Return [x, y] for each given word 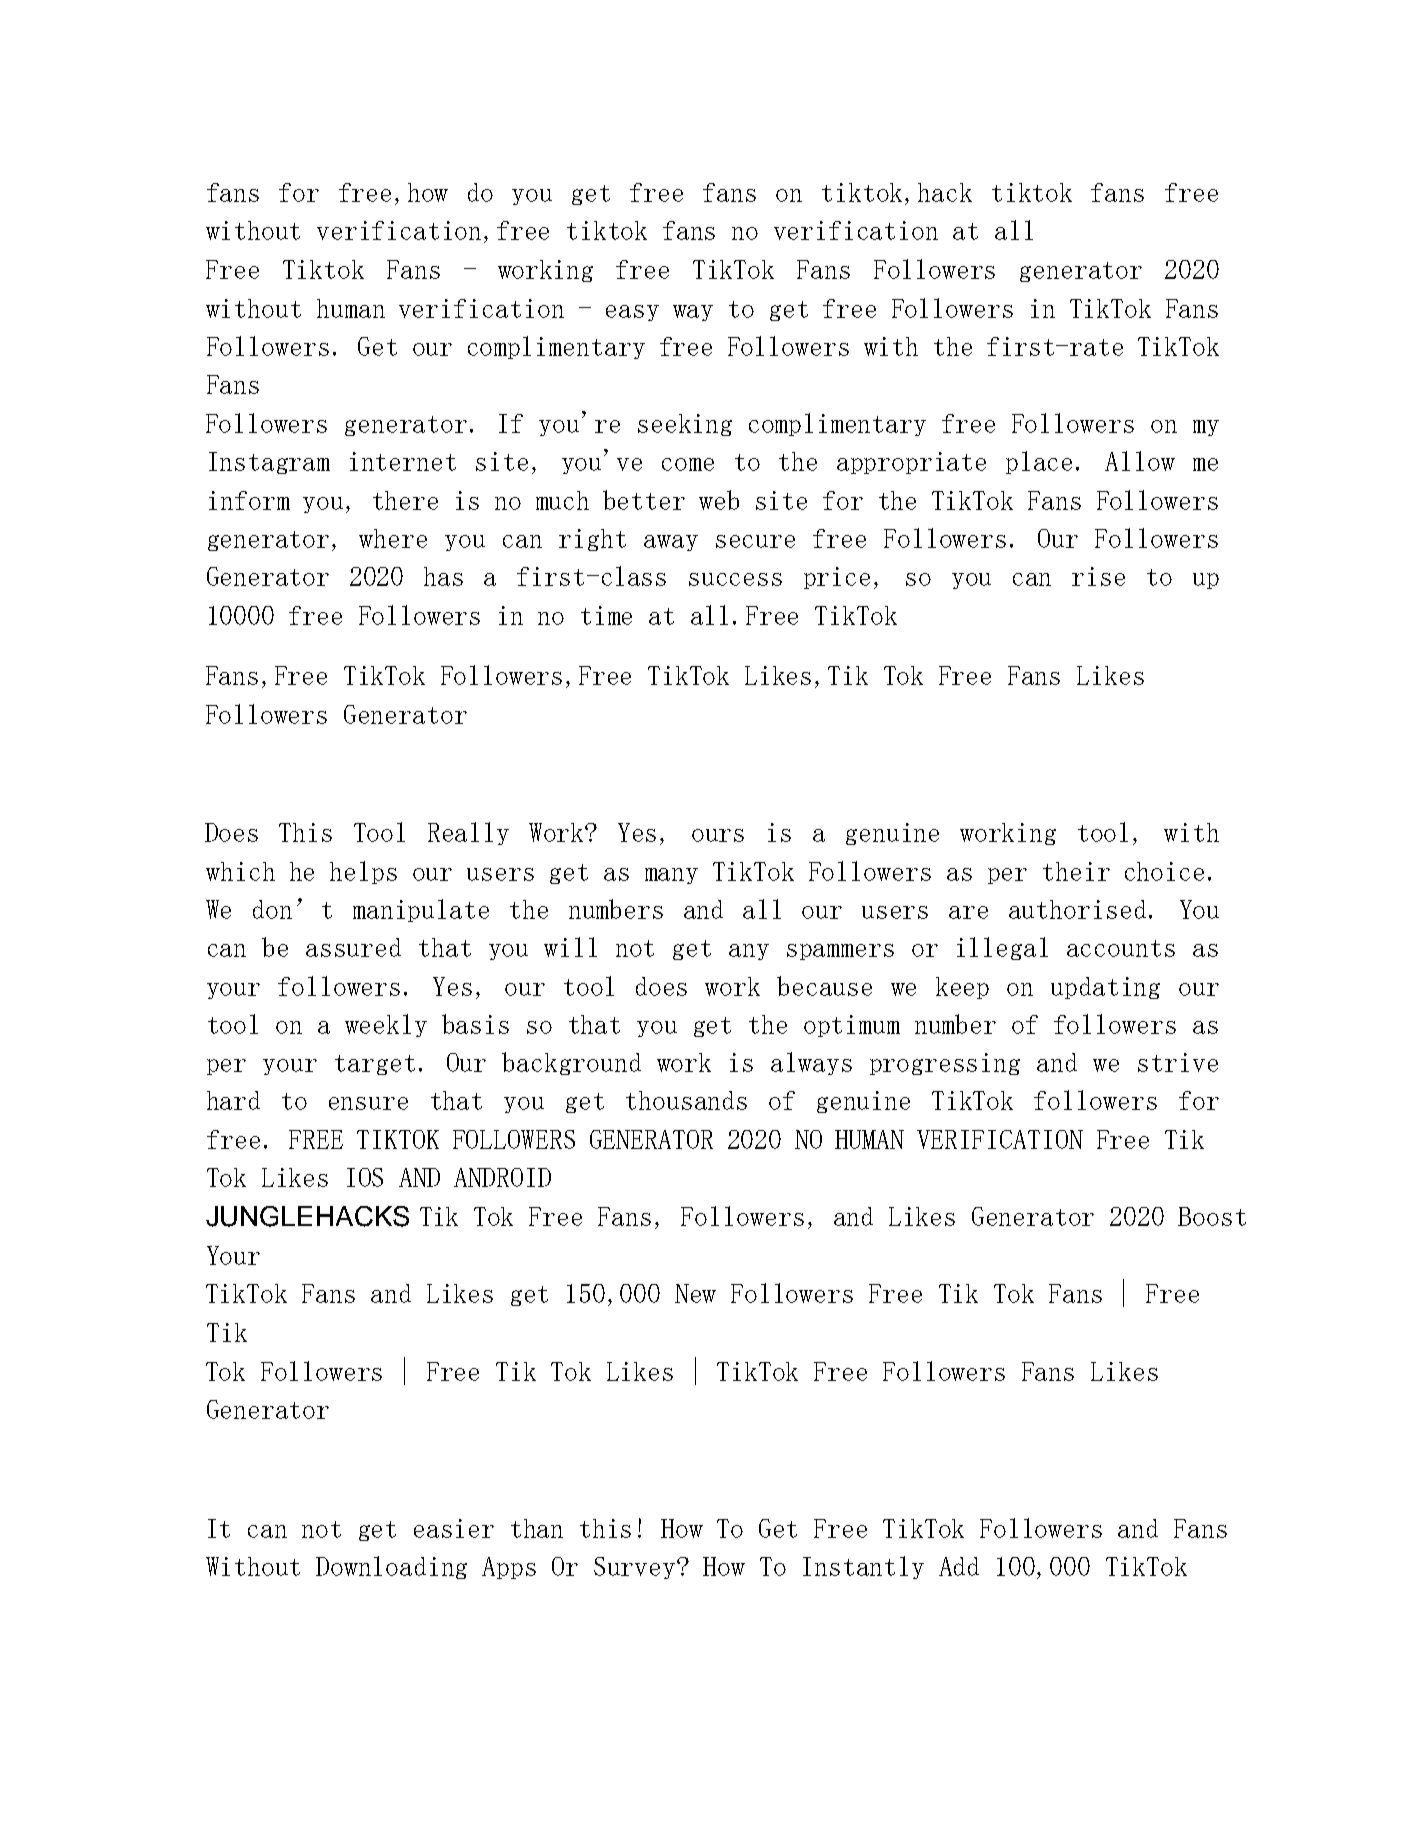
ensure [368, 1103]
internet [403, 461]
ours [718, 835]
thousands [686, 1100]
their [1076, 871]
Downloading [391, 1567]
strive [1178, 1062]
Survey [636, 1568]
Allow [1140, 461]
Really [468, 833]
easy [632, 313]
